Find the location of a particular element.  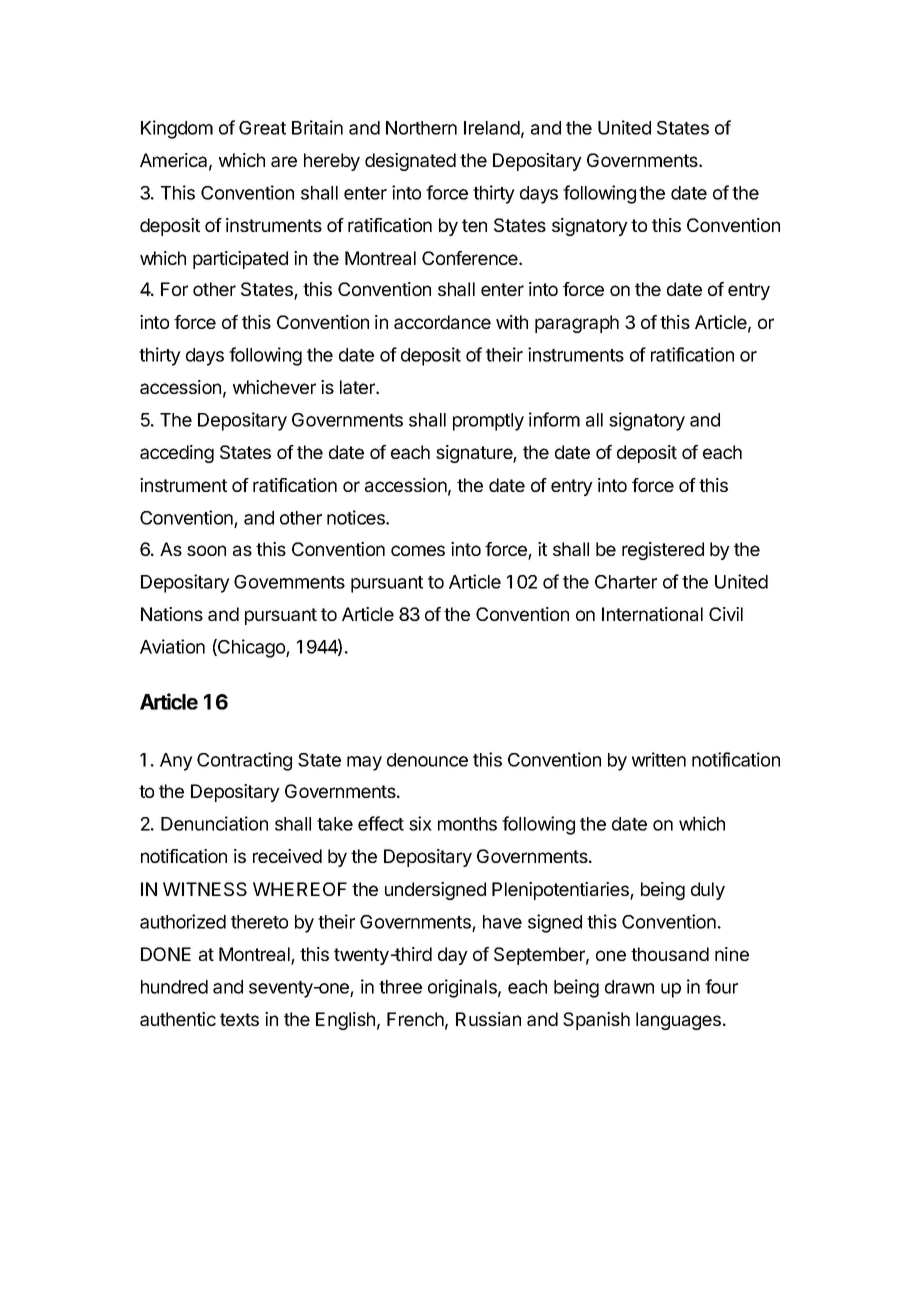

later is located at coordinates (359, 387).
